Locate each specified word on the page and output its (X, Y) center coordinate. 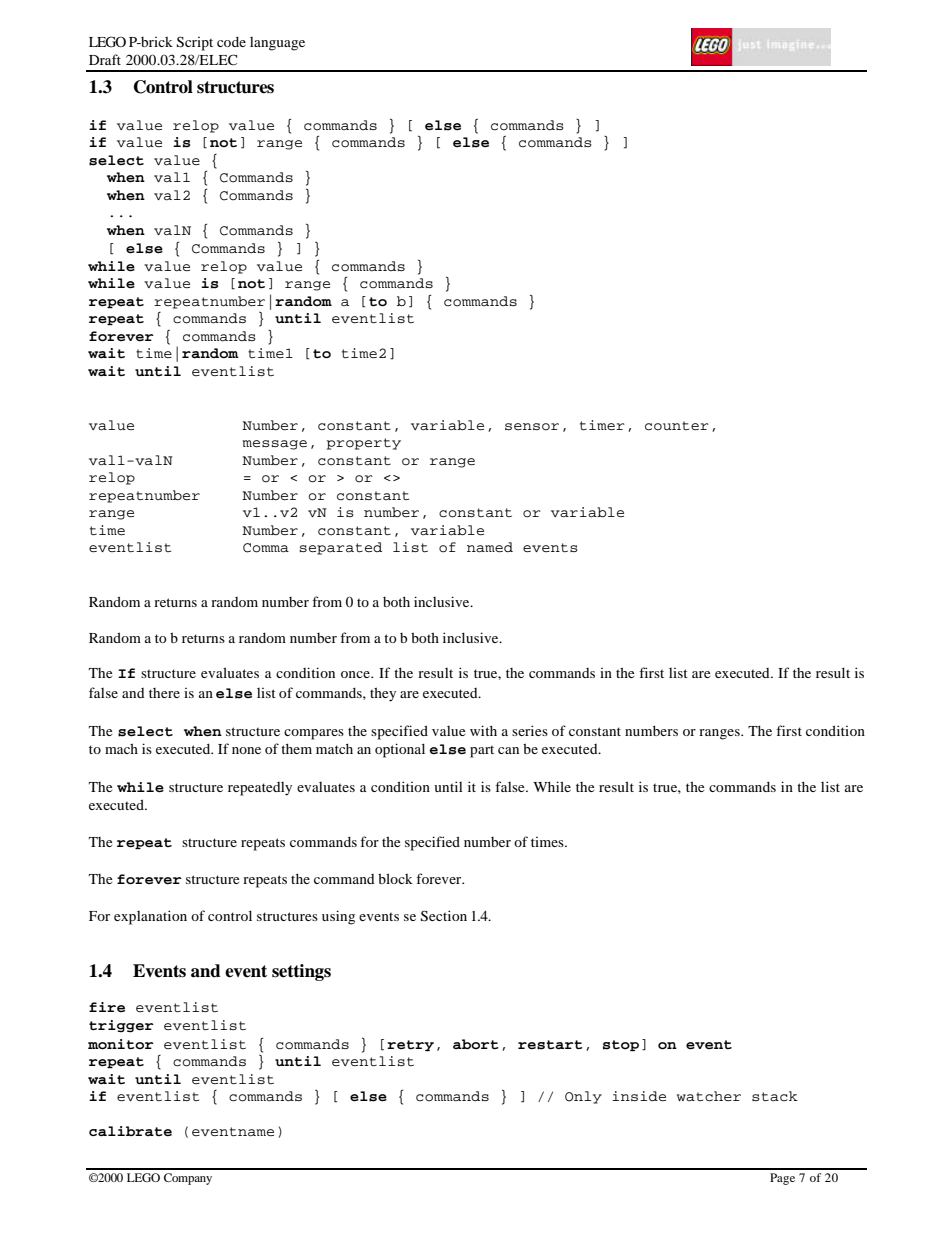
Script (195, 43)
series (530, 730)
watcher (709, 1096)
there (164, 693)
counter (677, 426)
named (490, 547)
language (277, 44)
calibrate (130, 1131)
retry (410, 1045)
